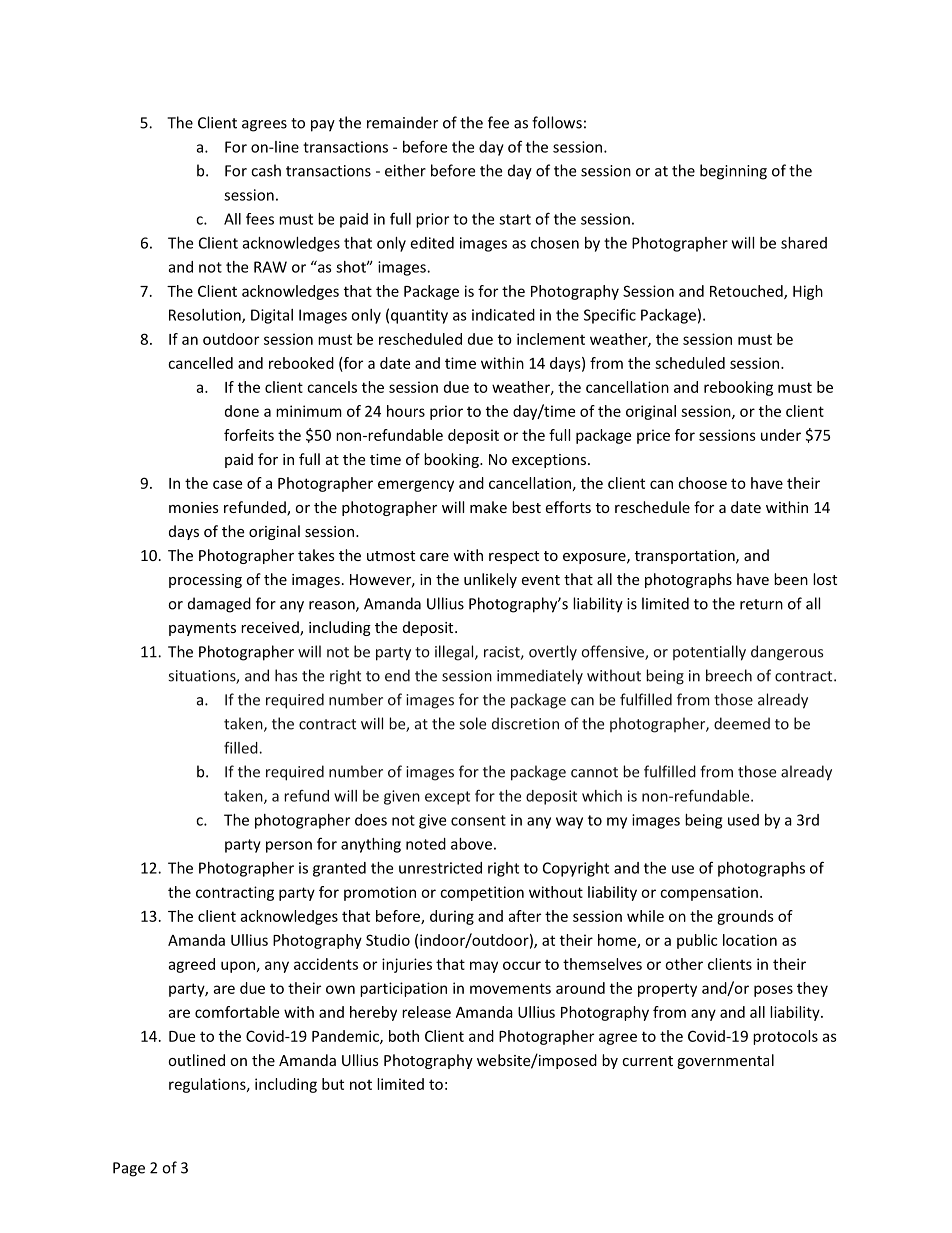 This document has height=1233, width=952. I want to click on potentially, so click(709, 653).
